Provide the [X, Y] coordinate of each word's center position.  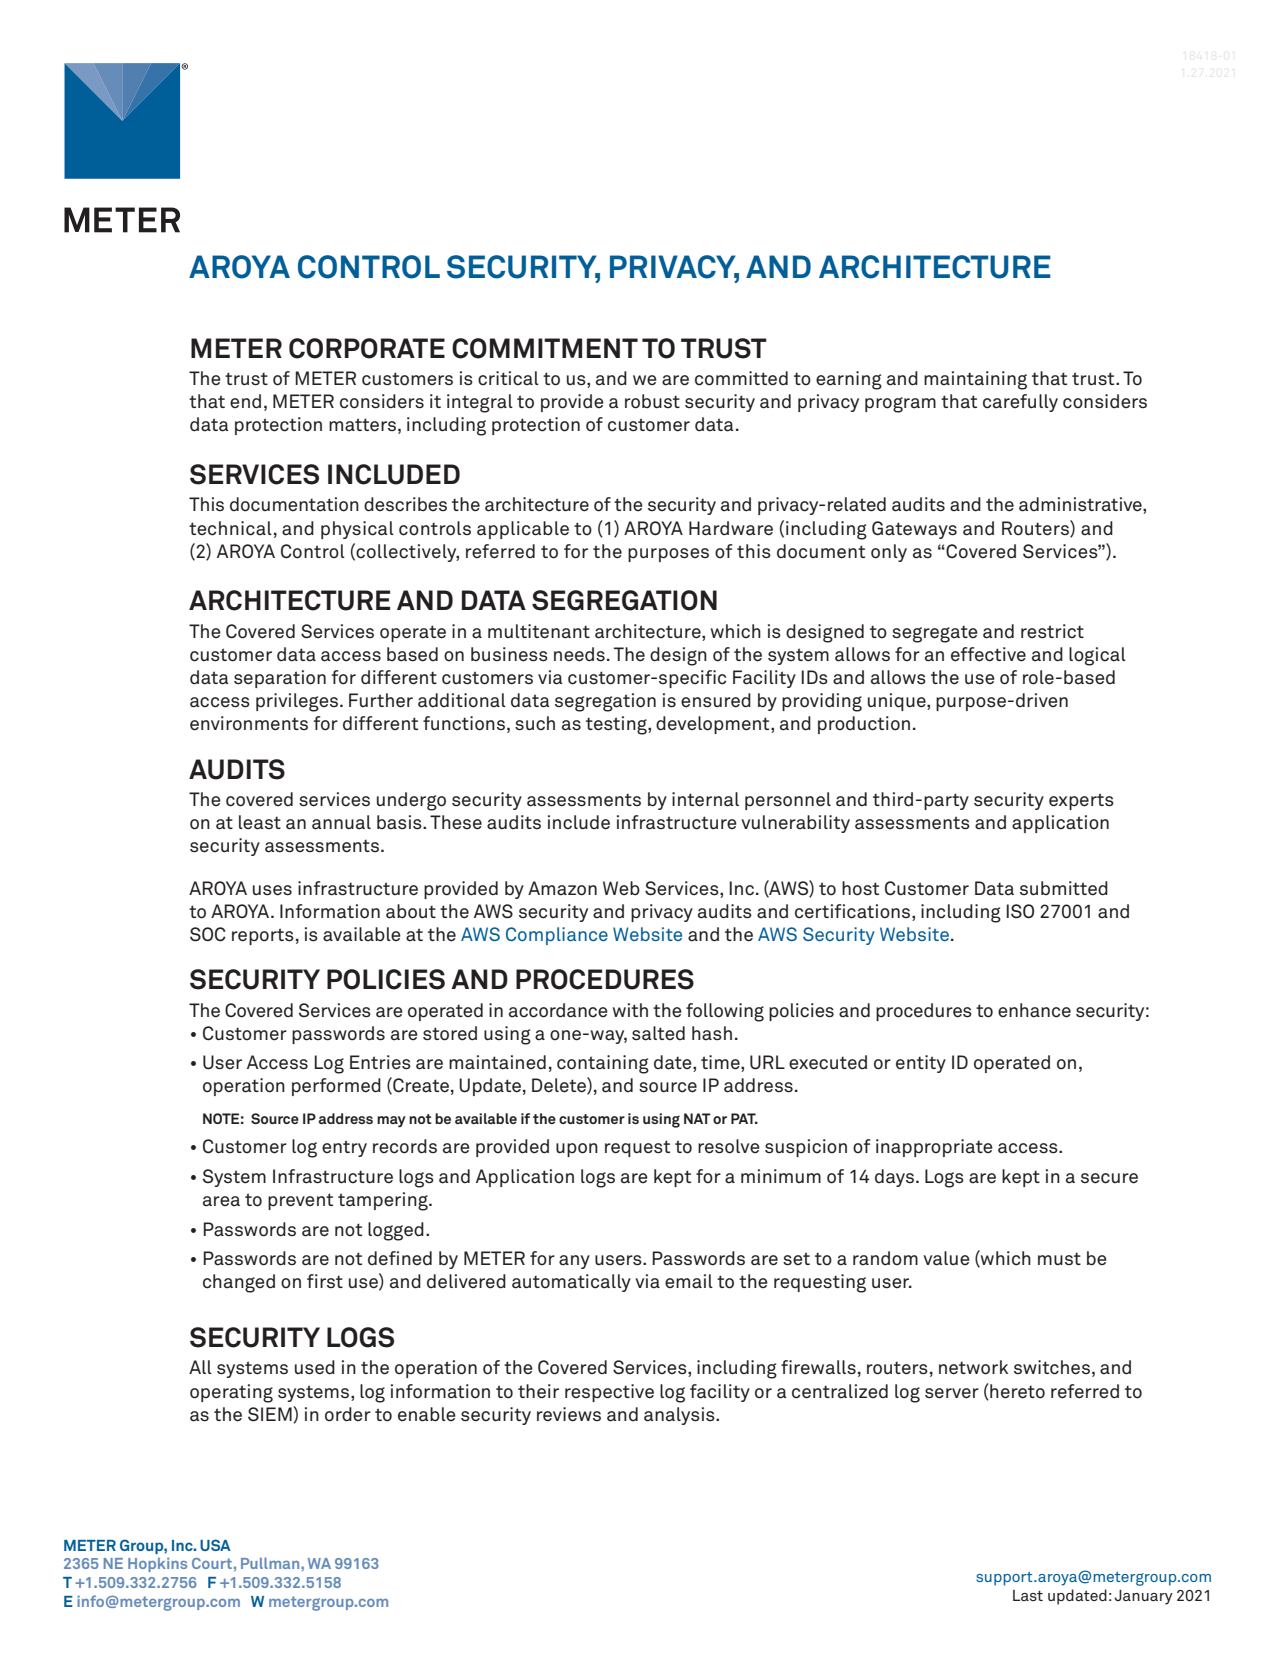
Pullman [271, 1563]
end [245, 401]
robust [652, 401]
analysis [680, 1416]
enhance [1034, 1010]
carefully [1020, 403]
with [630, 1010]
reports [263, 936]
